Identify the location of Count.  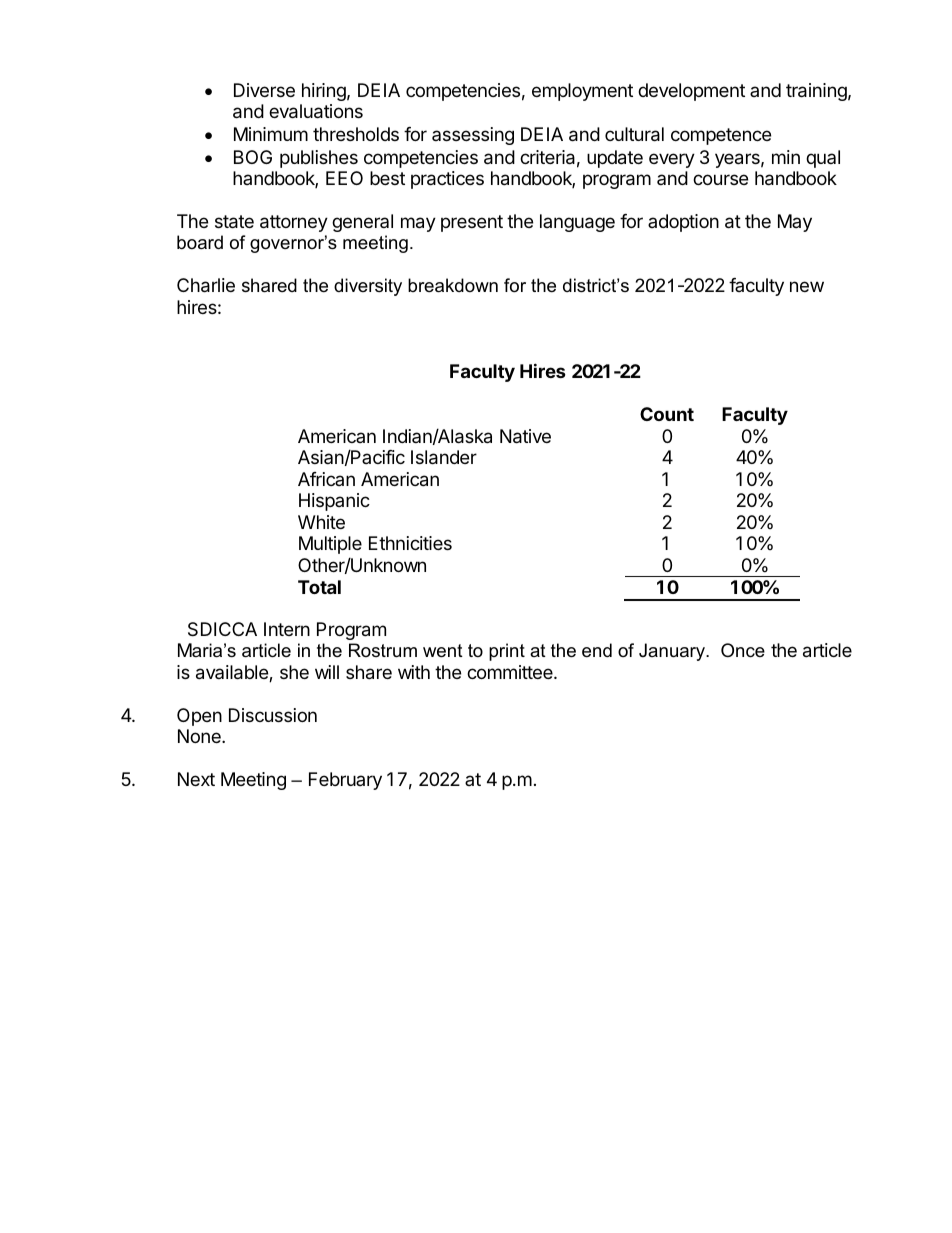
(667, 414).
